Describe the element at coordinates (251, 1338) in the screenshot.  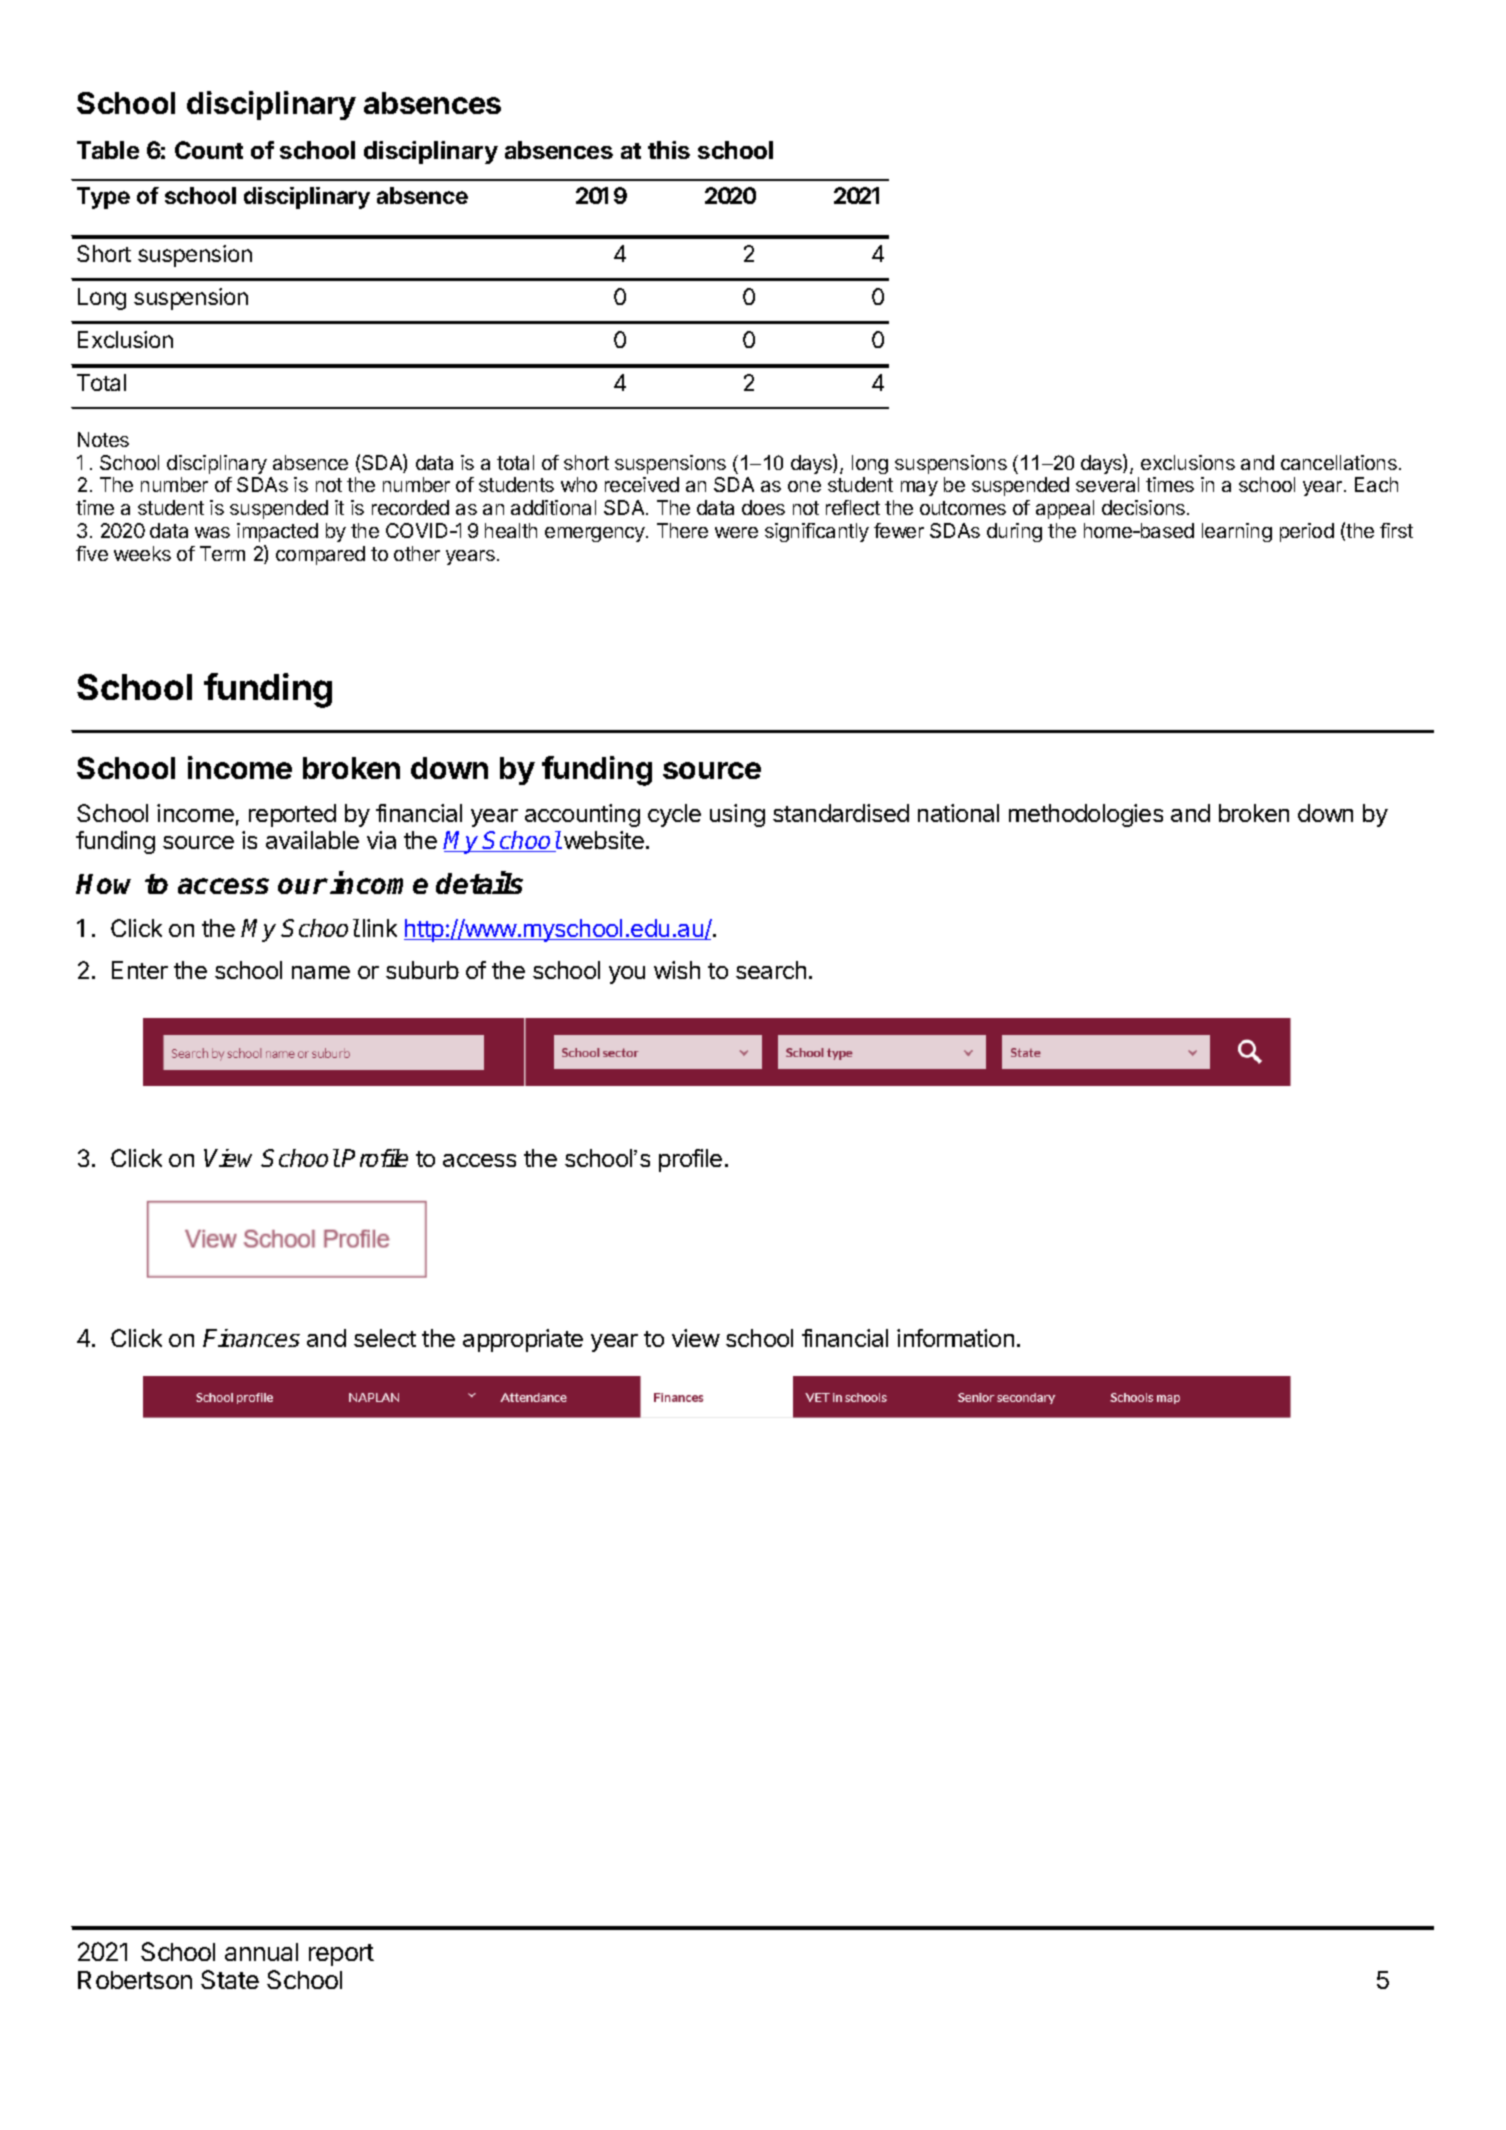
I see `Finances` at that location.
